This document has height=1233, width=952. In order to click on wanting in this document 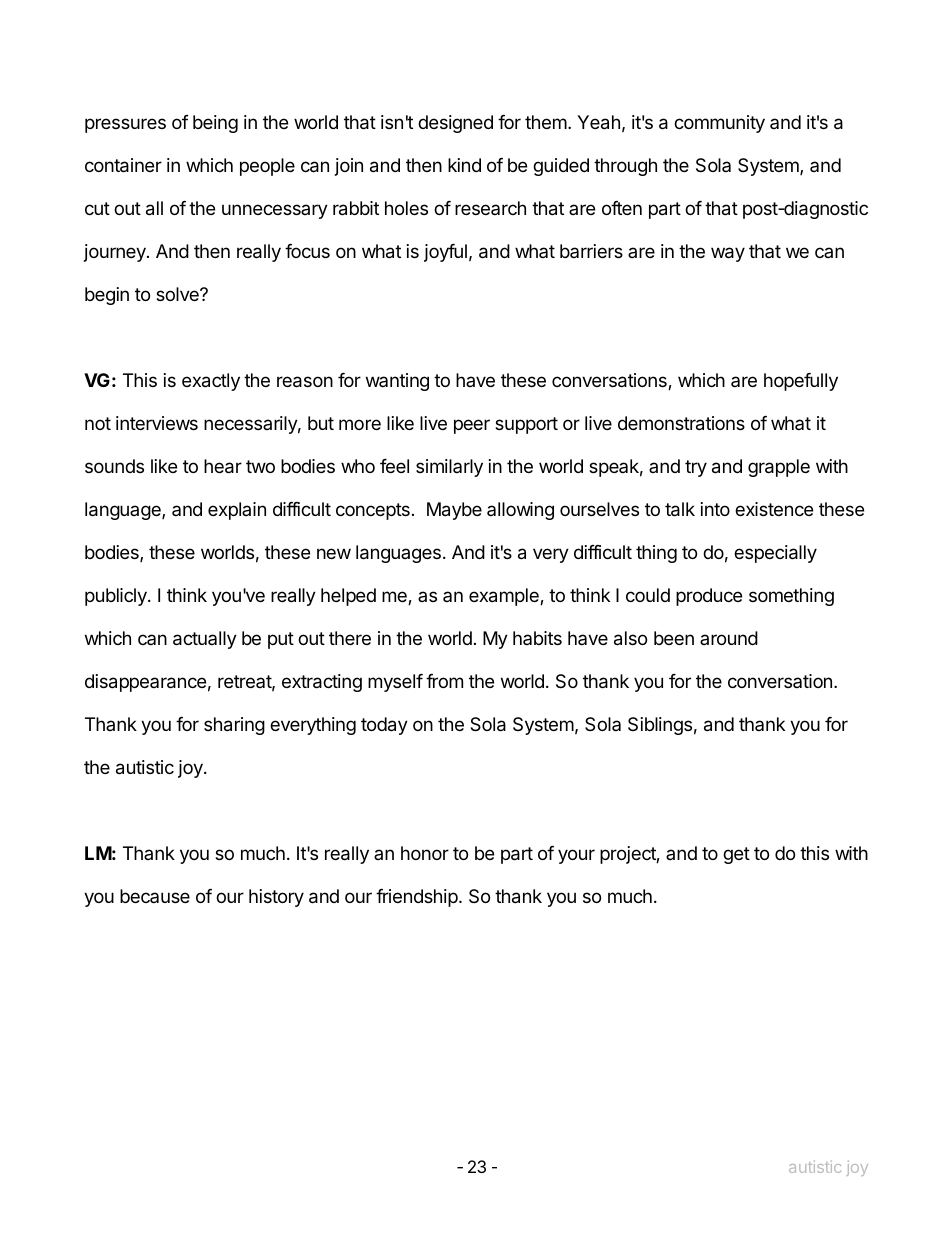, I will do `click(397, 382)`.
